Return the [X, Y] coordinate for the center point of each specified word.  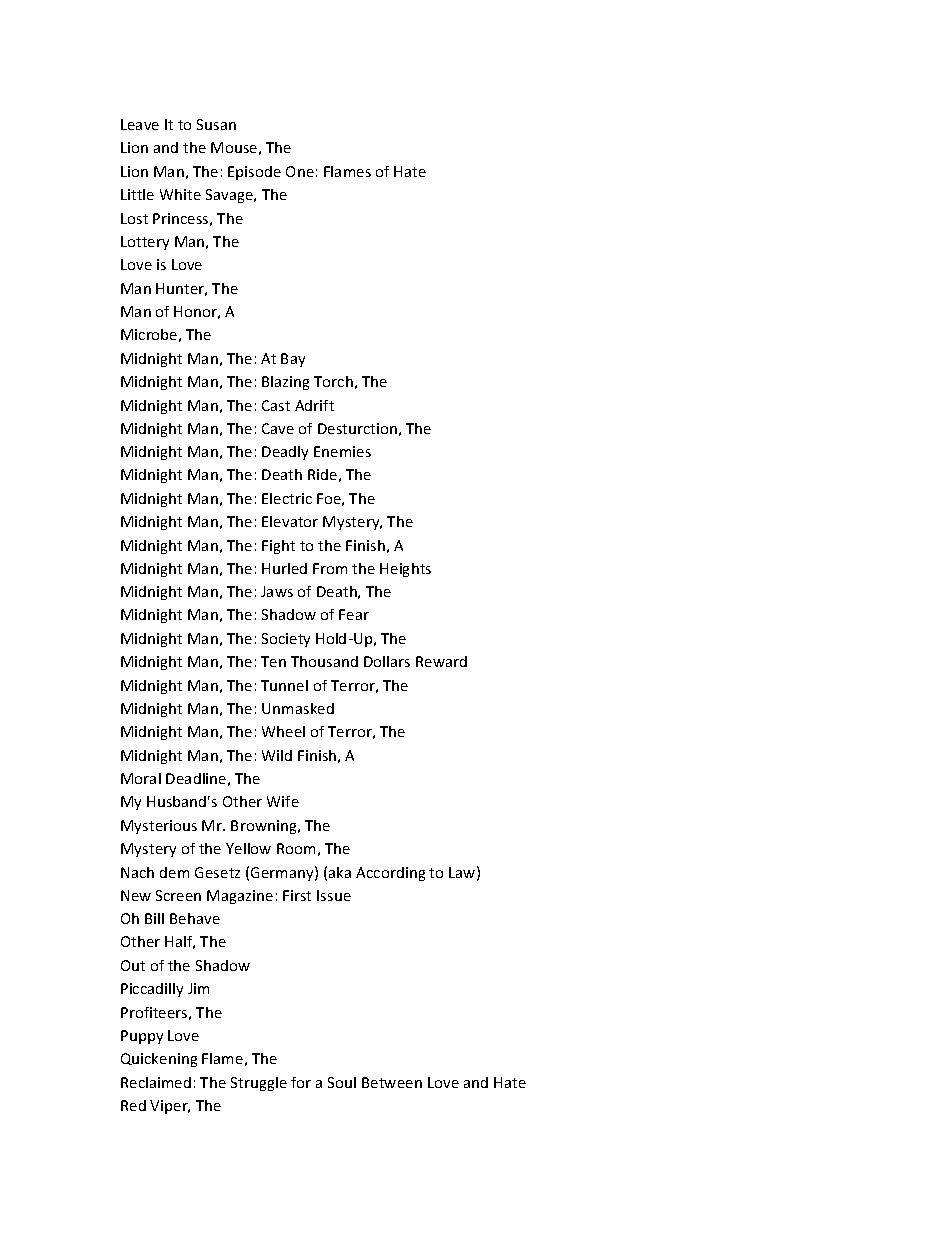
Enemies [342, 451]
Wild [277, 755]
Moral [141, 778]
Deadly [285, 453]
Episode [254, 173]
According [390, 874]
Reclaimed [156, 1082]
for [301, 1082]
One [300, 171]
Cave [278, 428]
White [180, 194]
